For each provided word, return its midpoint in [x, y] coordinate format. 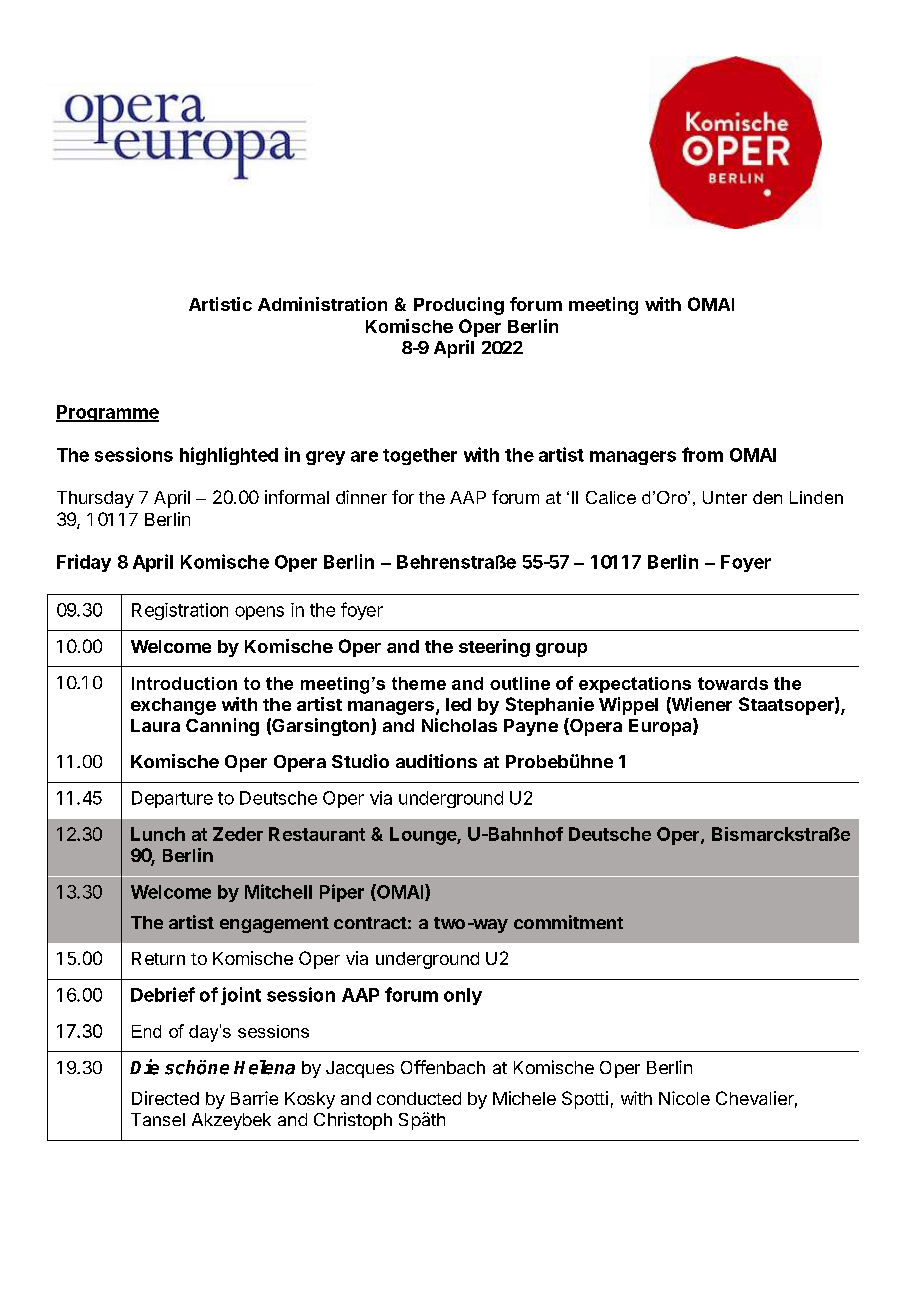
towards [733, 683]
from [702, 454]
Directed [165, 1098]
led [458, 704]
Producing [459, 306]
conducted [419, 1098]
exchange [173, 706]
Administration [322, 304]
